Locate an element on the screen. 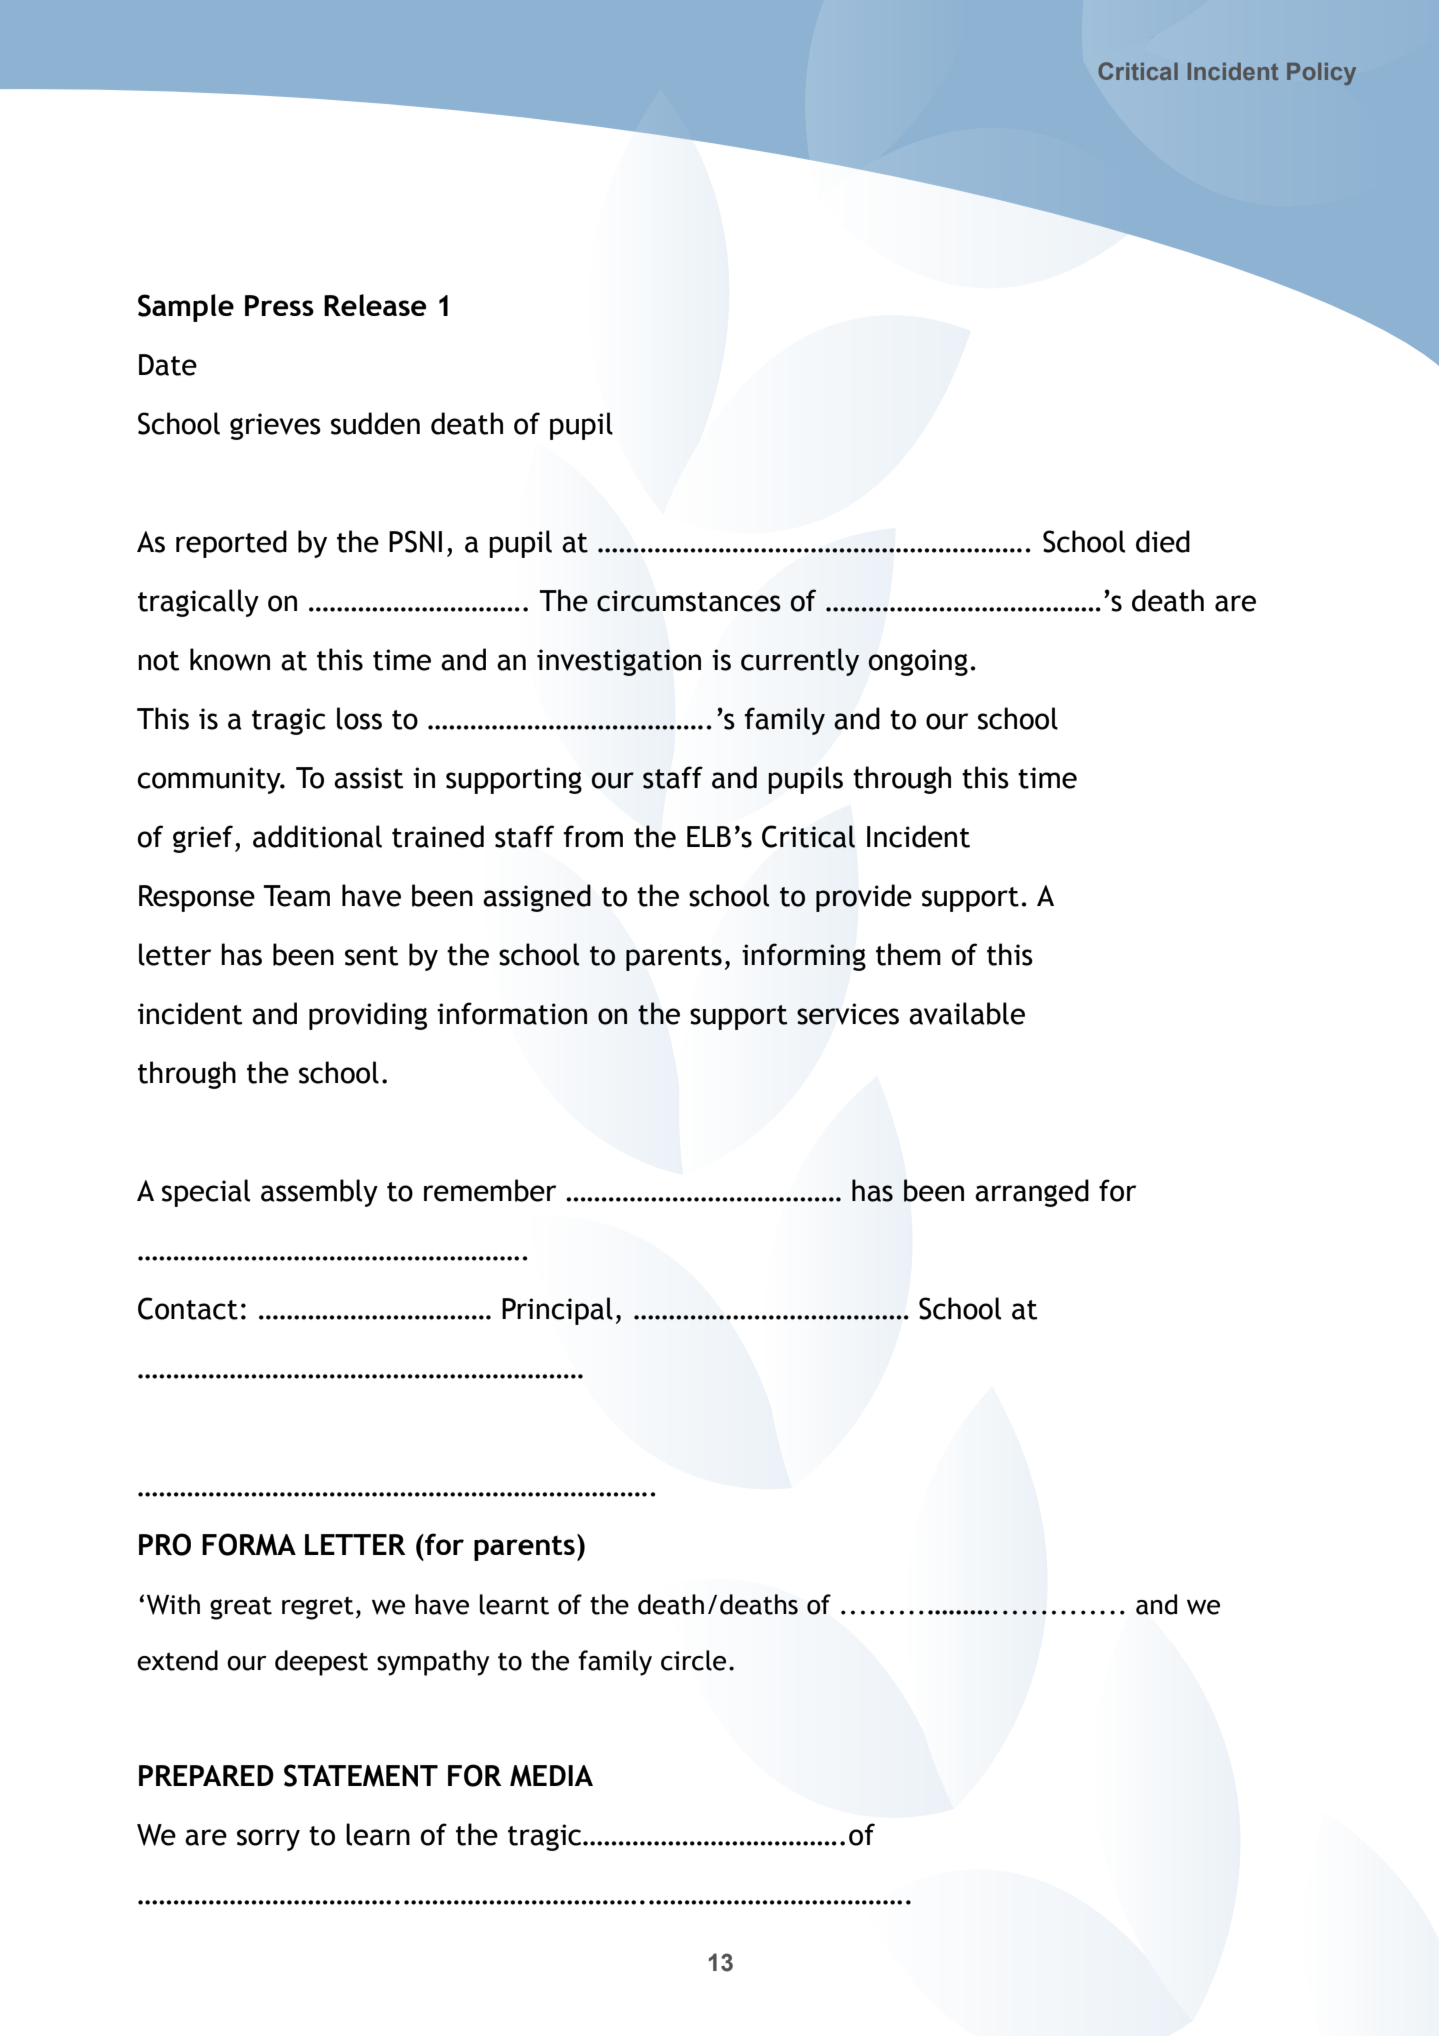 Image resolution: width=1439 pixels, height=2036 pixels. Principal is located at coordinates (557, 1311).
